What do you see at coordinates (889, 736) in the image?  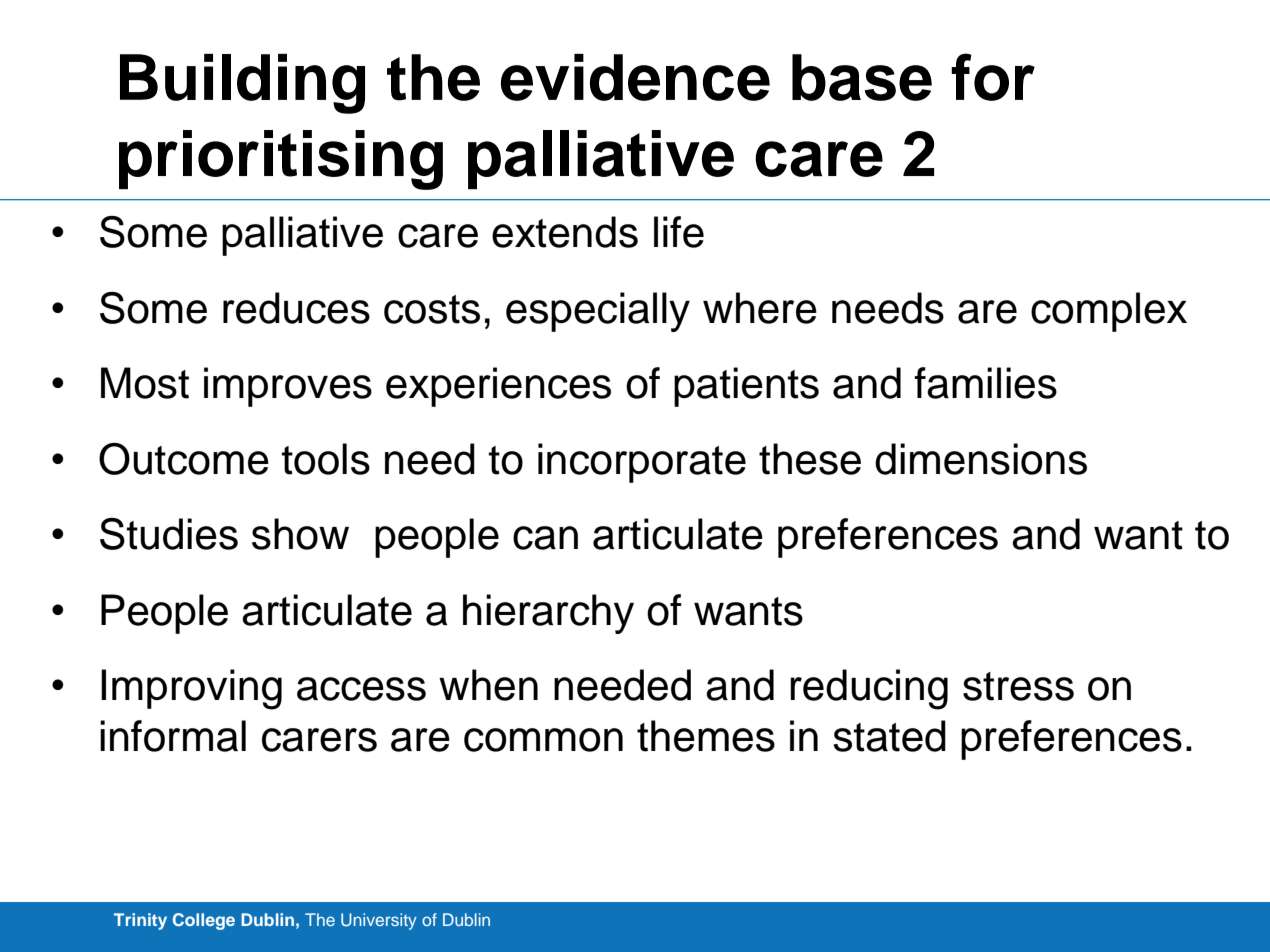 I see `stated` at bounding box center [889, 736].
